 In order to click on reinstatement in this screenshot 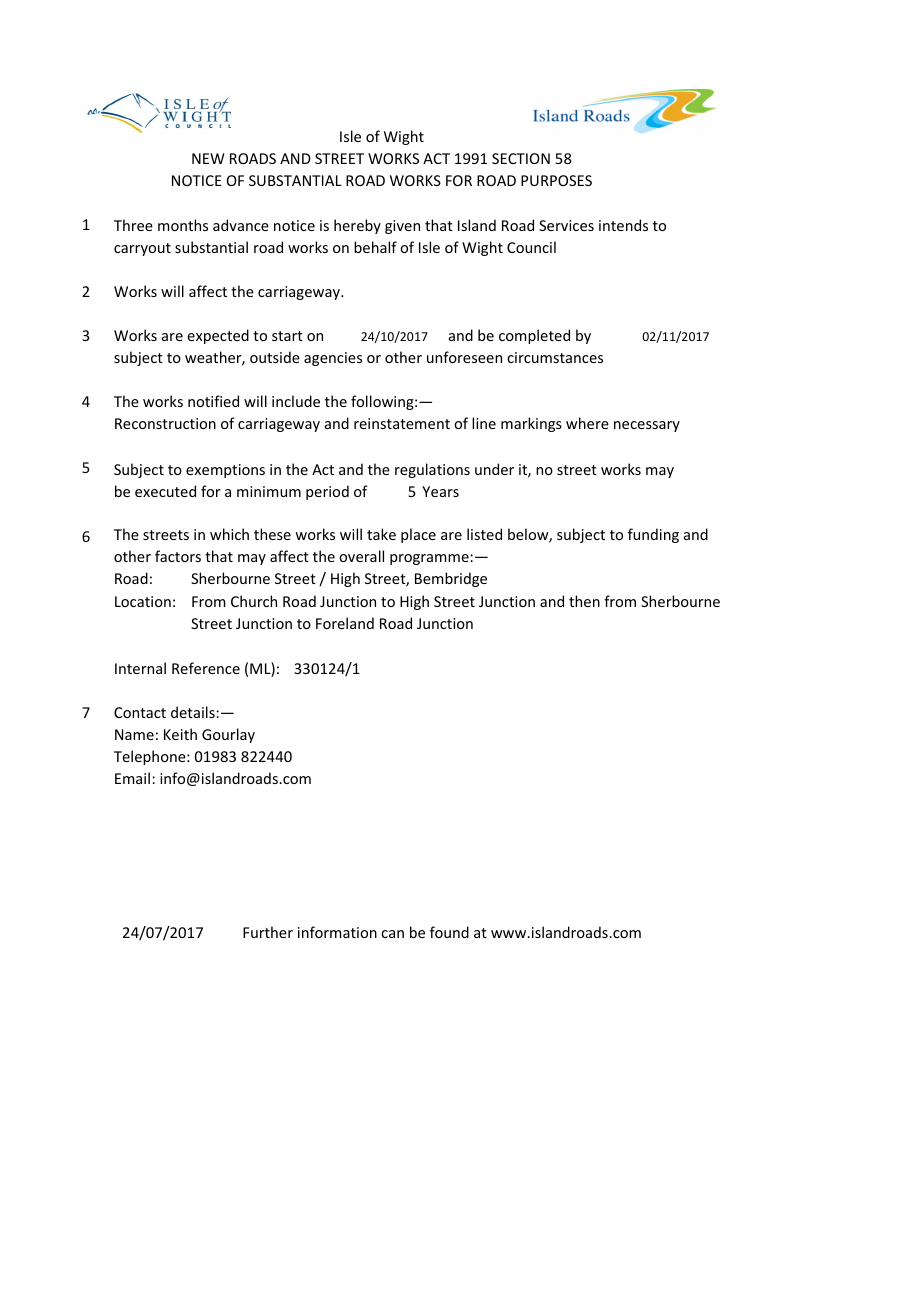, I will do `click(402, 423)`.
